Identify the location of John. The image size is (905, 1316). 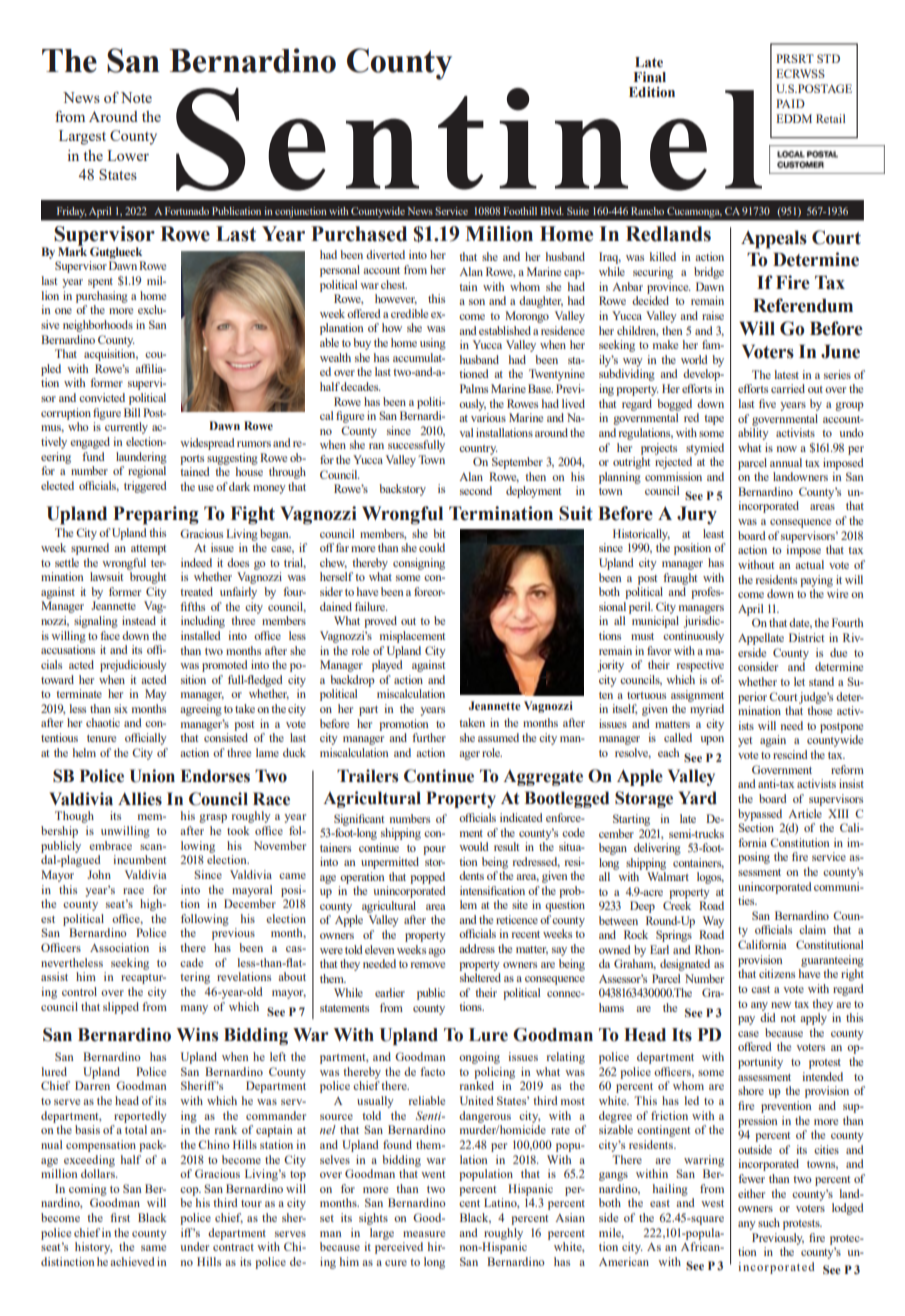
(99, 874).
